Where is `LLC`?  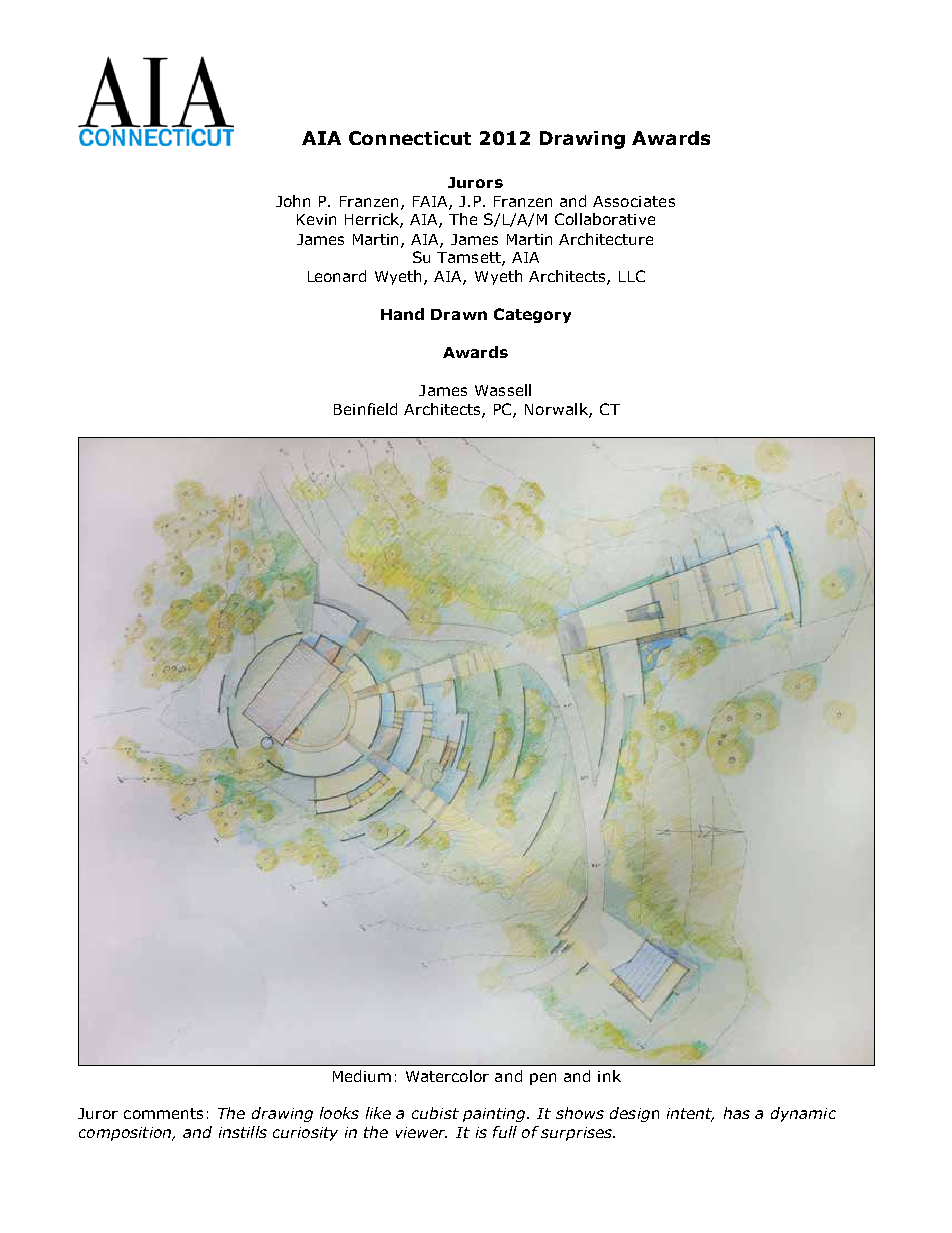
LLC is located at coordinates (632, 276).
